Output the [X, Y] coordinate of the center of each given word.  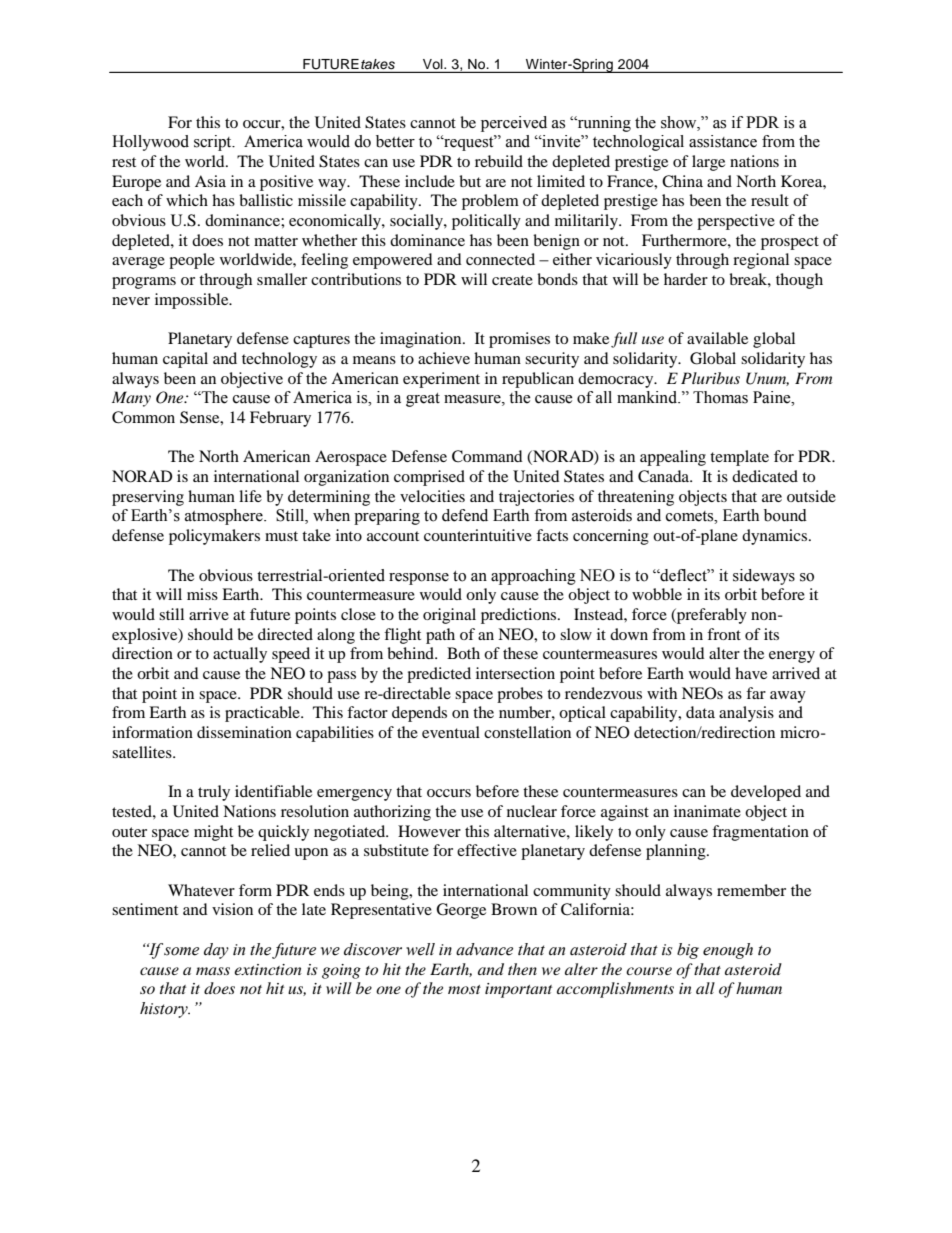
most [464, 989]
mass [213, 971]
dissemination [244, 732]
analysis [746, 714]
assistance [723, 141]
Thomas [720, 397]
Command [487, 456]
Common [143, 417]
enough [728, 951]
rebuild [499, 161]
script [214, 143]
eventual [451, 732]
